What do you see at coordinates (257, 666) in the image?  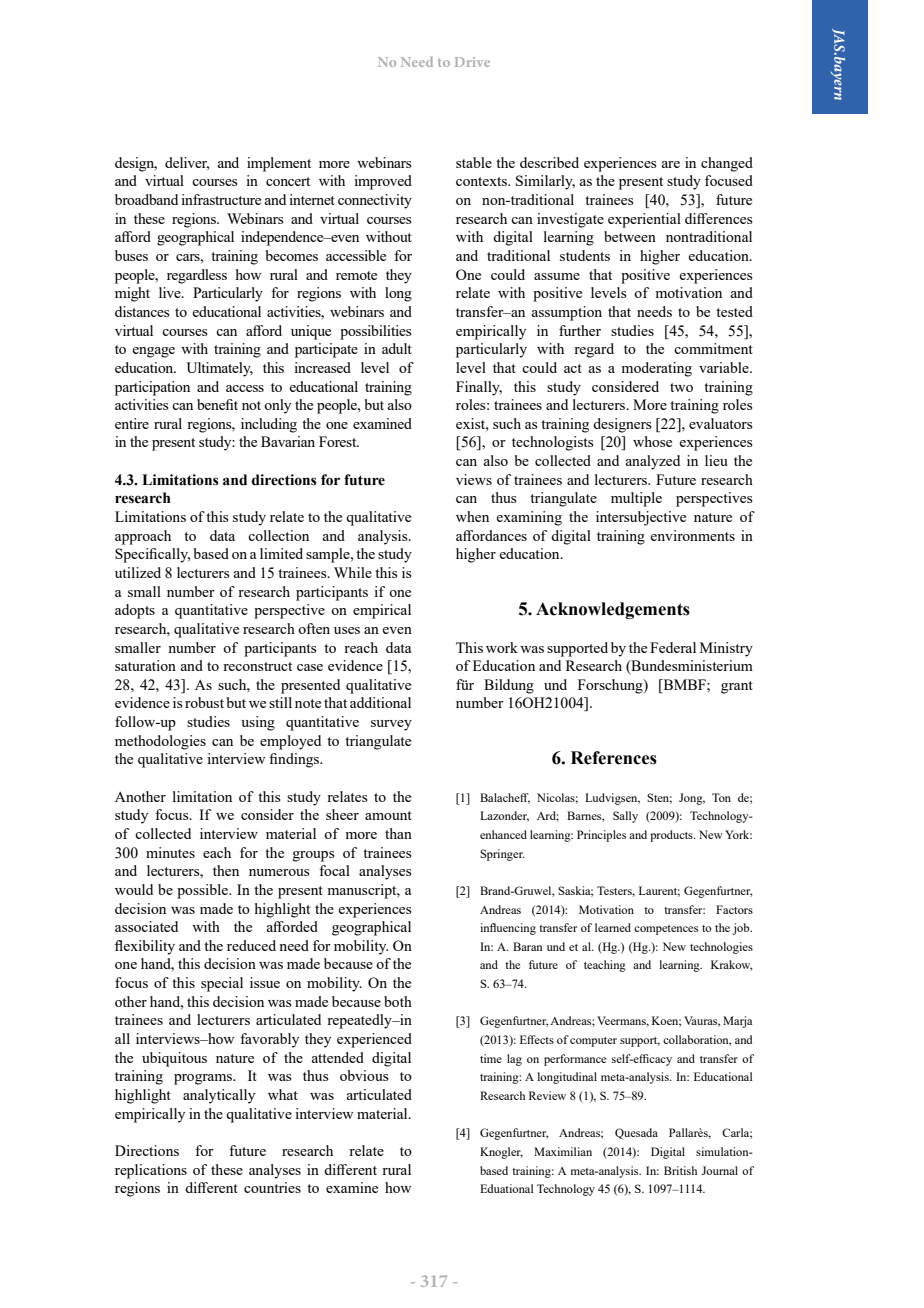 I see `reconstruct` at bounding box center [257, 666].
